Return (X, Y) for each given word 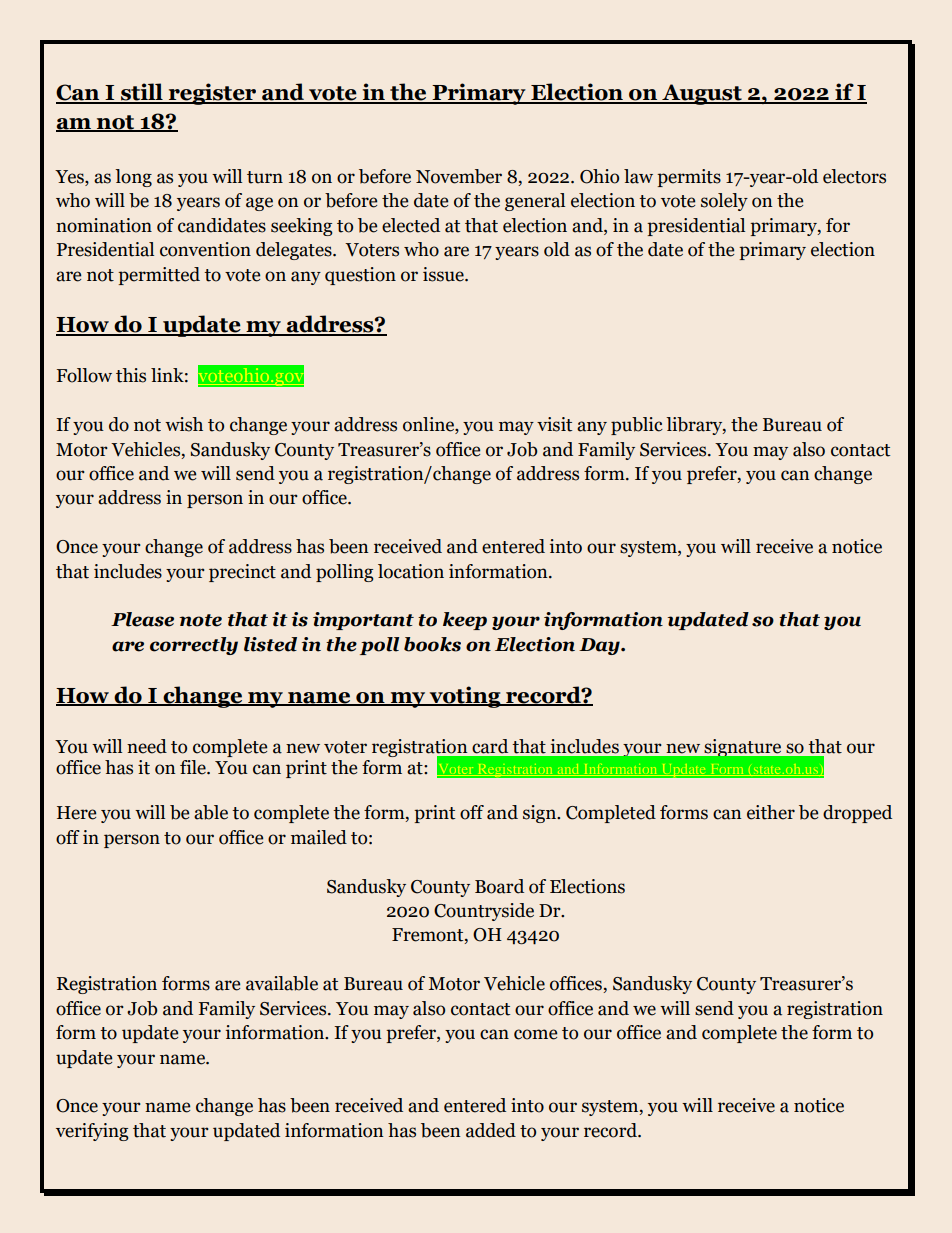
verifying (92, 1132)
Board (499, 886)
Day (600, 646)
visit (554, 424)
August (702, 94)
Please (142, 619)
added (491, 1130)
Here (76, 813)
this (131, 375)
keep (465, 621)
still (142, 93)
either (771, 812)
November (459, 176)
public (637, 426)
